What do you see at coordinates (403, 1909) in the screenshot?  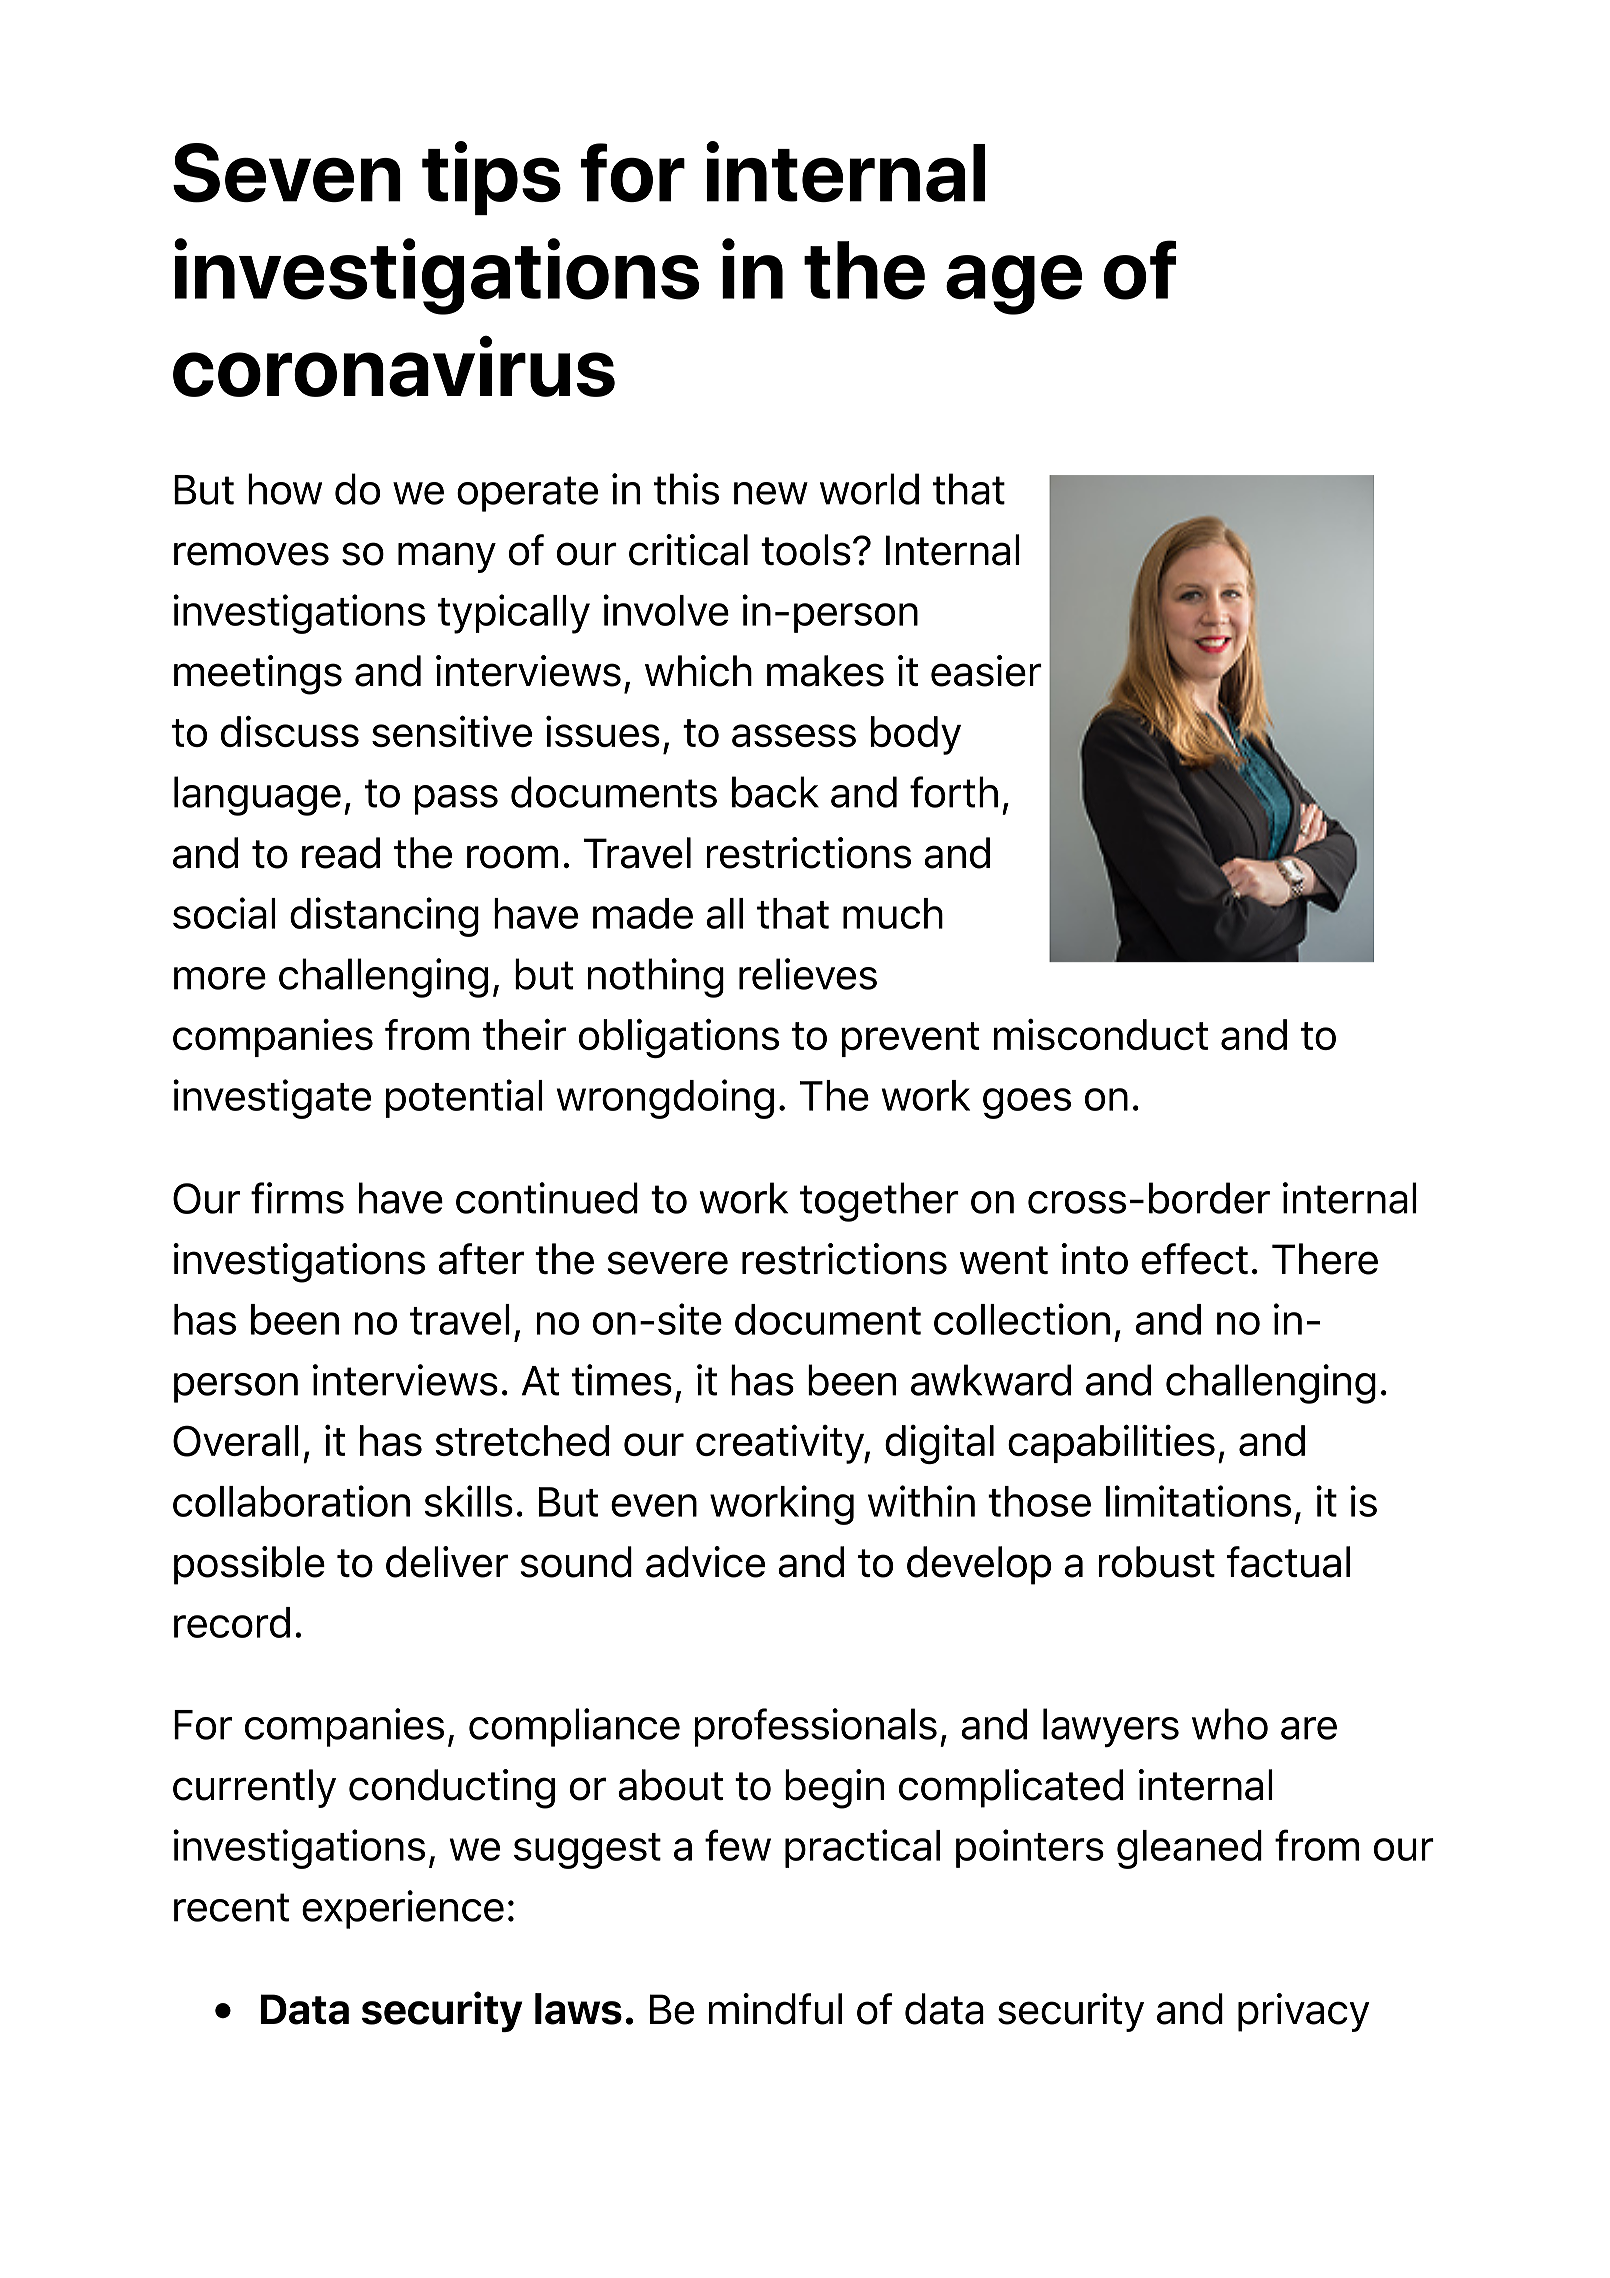 I see `experience` at bounding box center [403, 1909].
